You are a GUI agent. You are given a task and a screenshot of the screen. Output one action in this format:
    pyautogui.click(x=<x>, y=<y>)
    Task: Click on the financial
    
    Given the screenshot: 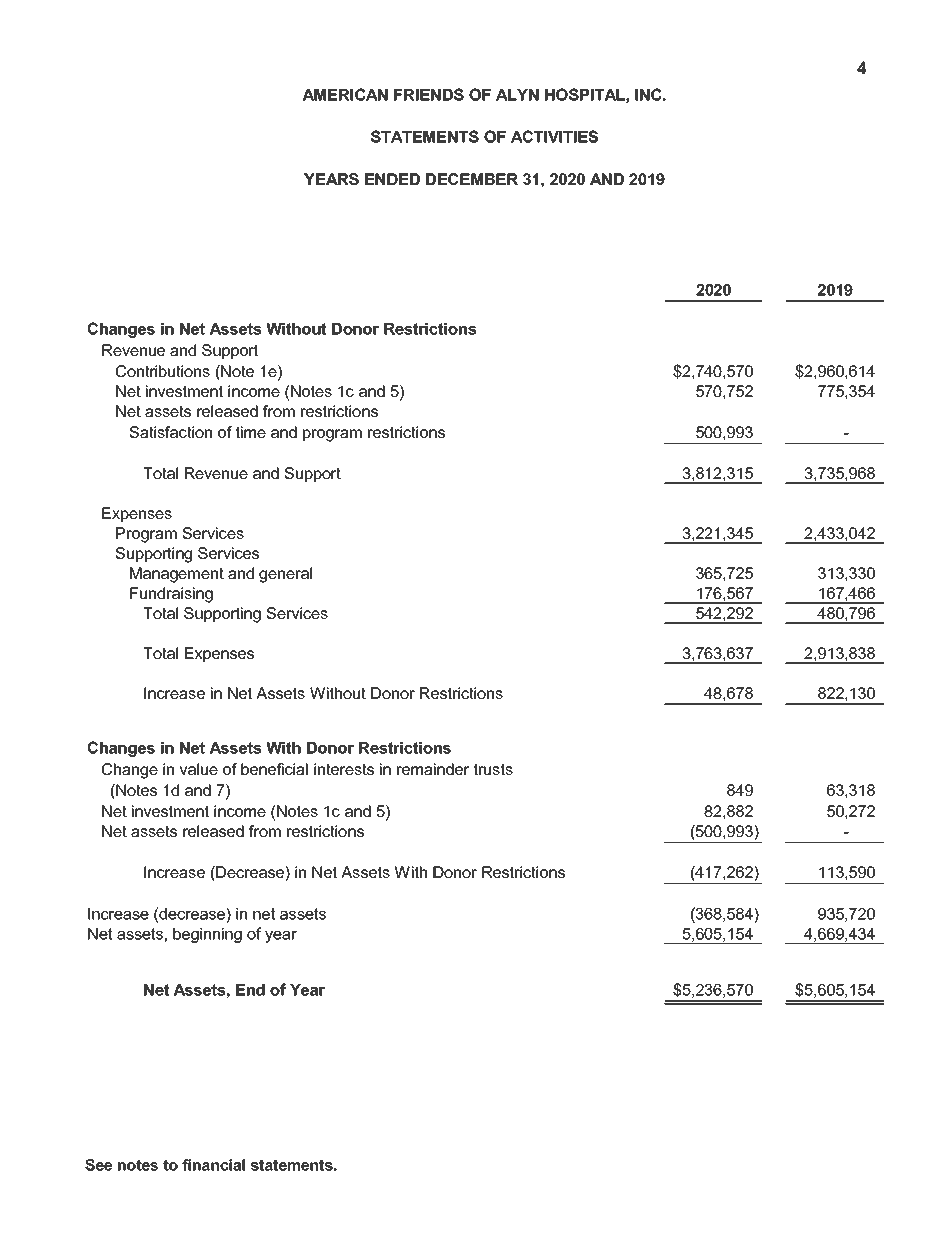 What is the action you would take?
    pyautogui.click(x=213, y=1165)
